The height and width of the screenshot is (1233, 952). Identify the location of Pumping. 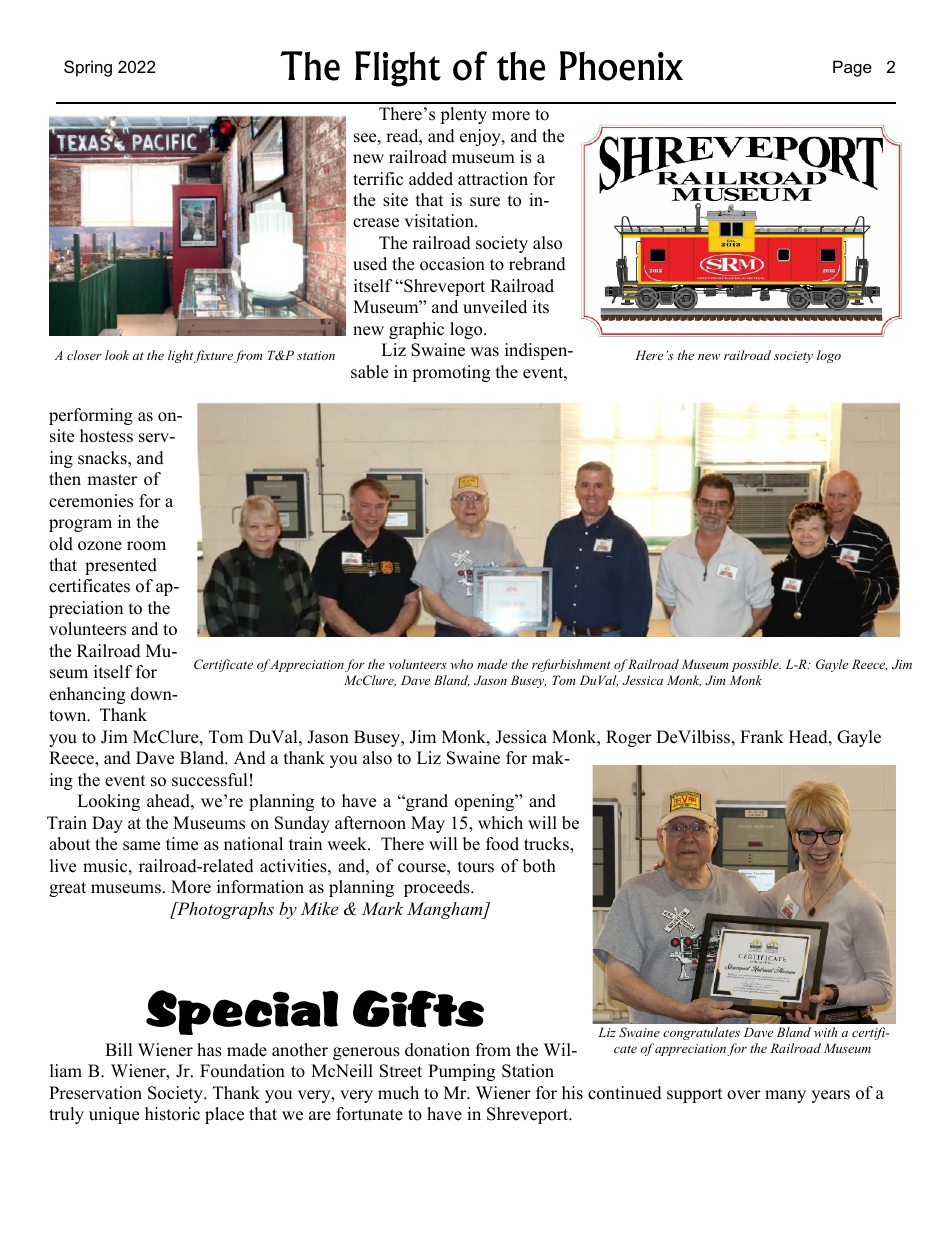
(461, 1072).
